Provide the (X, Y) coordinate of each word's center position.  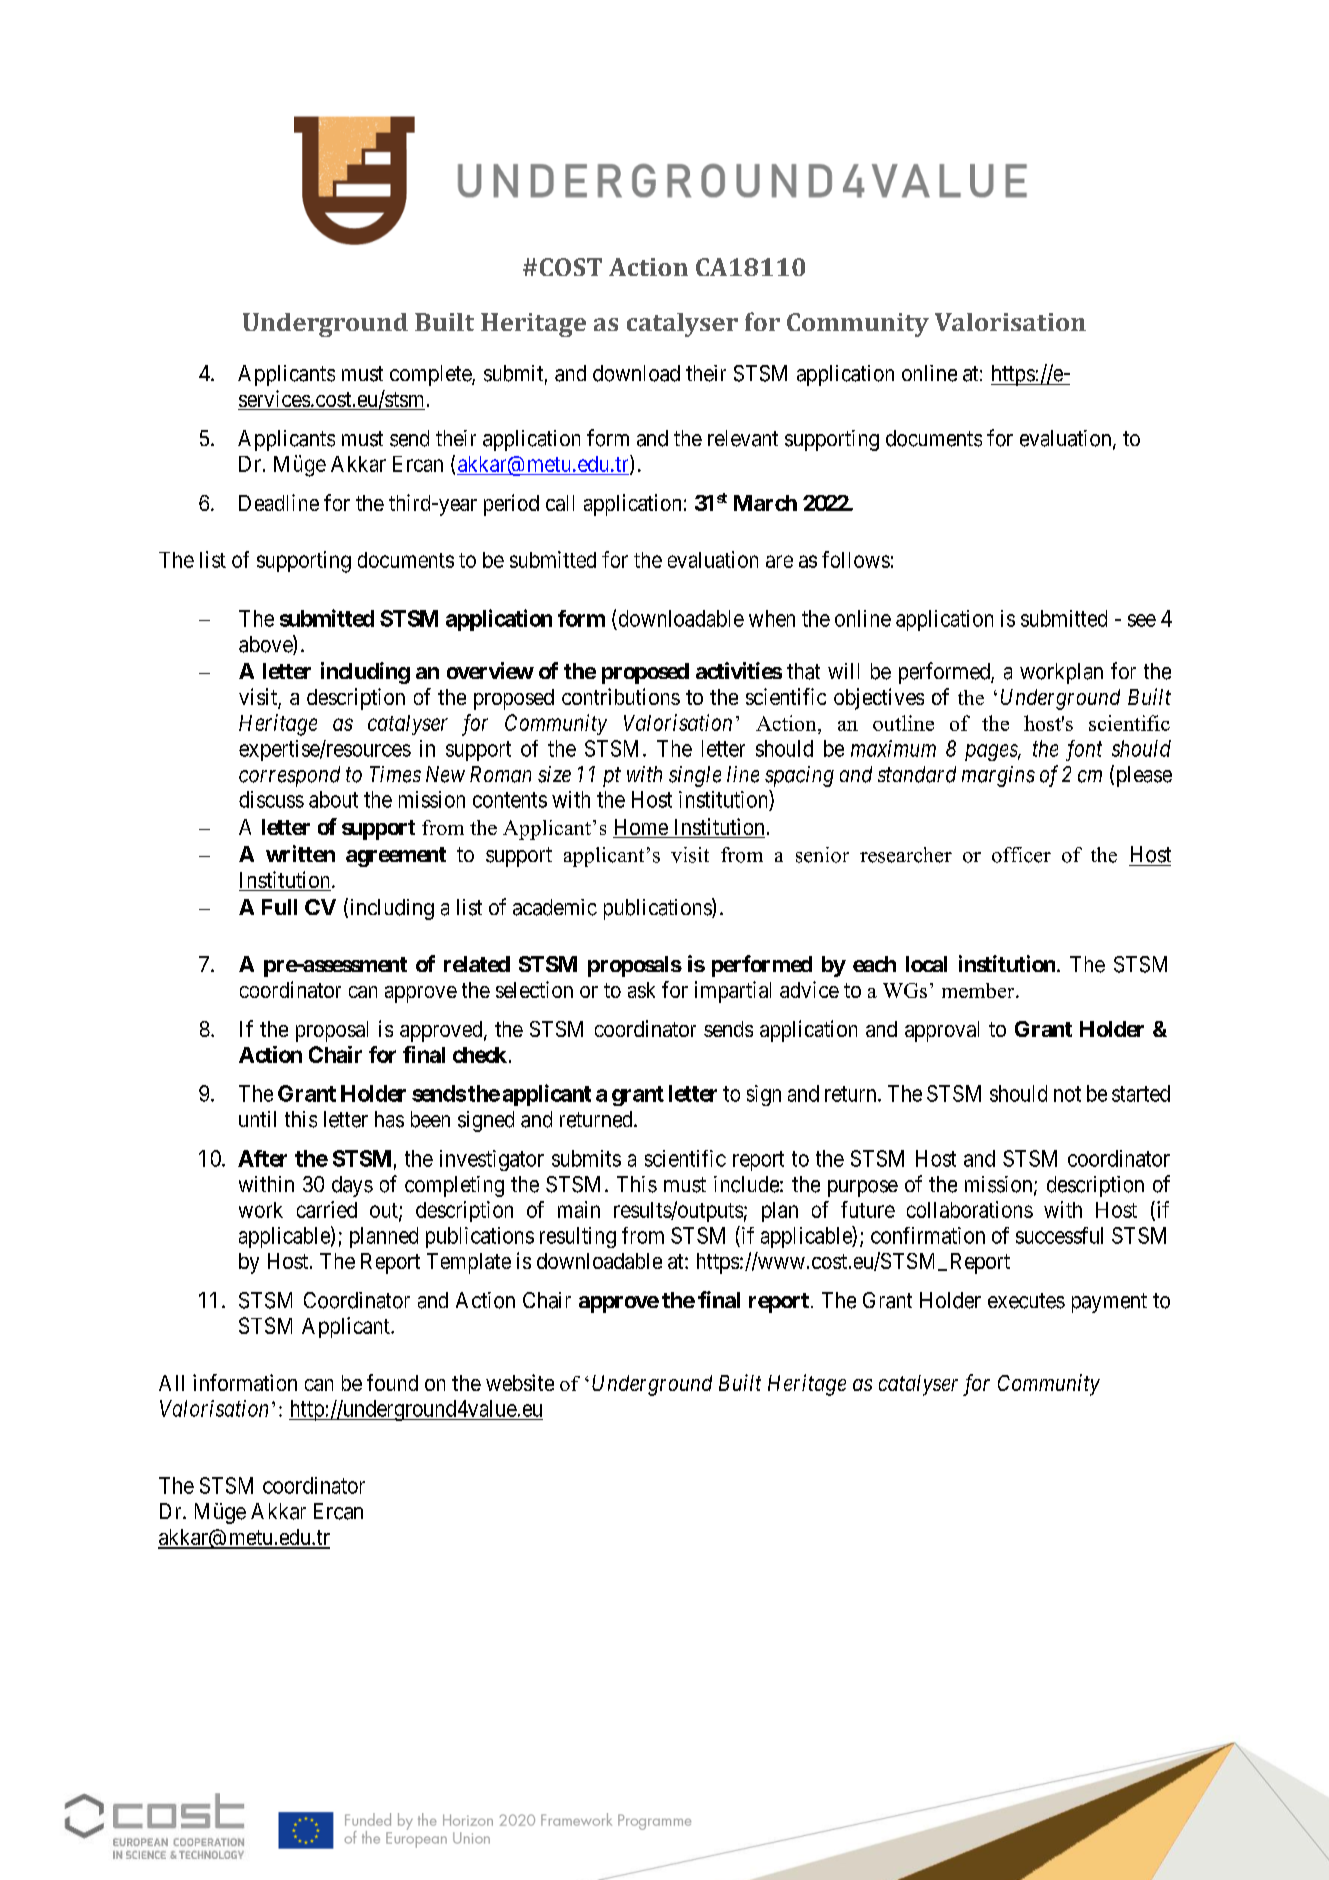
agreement (396, 857)
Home (641, 828)
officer (1021, 855)
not (1067, 1094)
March (765, 503)
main (579, 1209)
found (392, 1382)
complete (431, 375)
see (1142, 620)
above (266, 645)
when (772, 618)
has (389, 1119)
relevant (743, 438)
